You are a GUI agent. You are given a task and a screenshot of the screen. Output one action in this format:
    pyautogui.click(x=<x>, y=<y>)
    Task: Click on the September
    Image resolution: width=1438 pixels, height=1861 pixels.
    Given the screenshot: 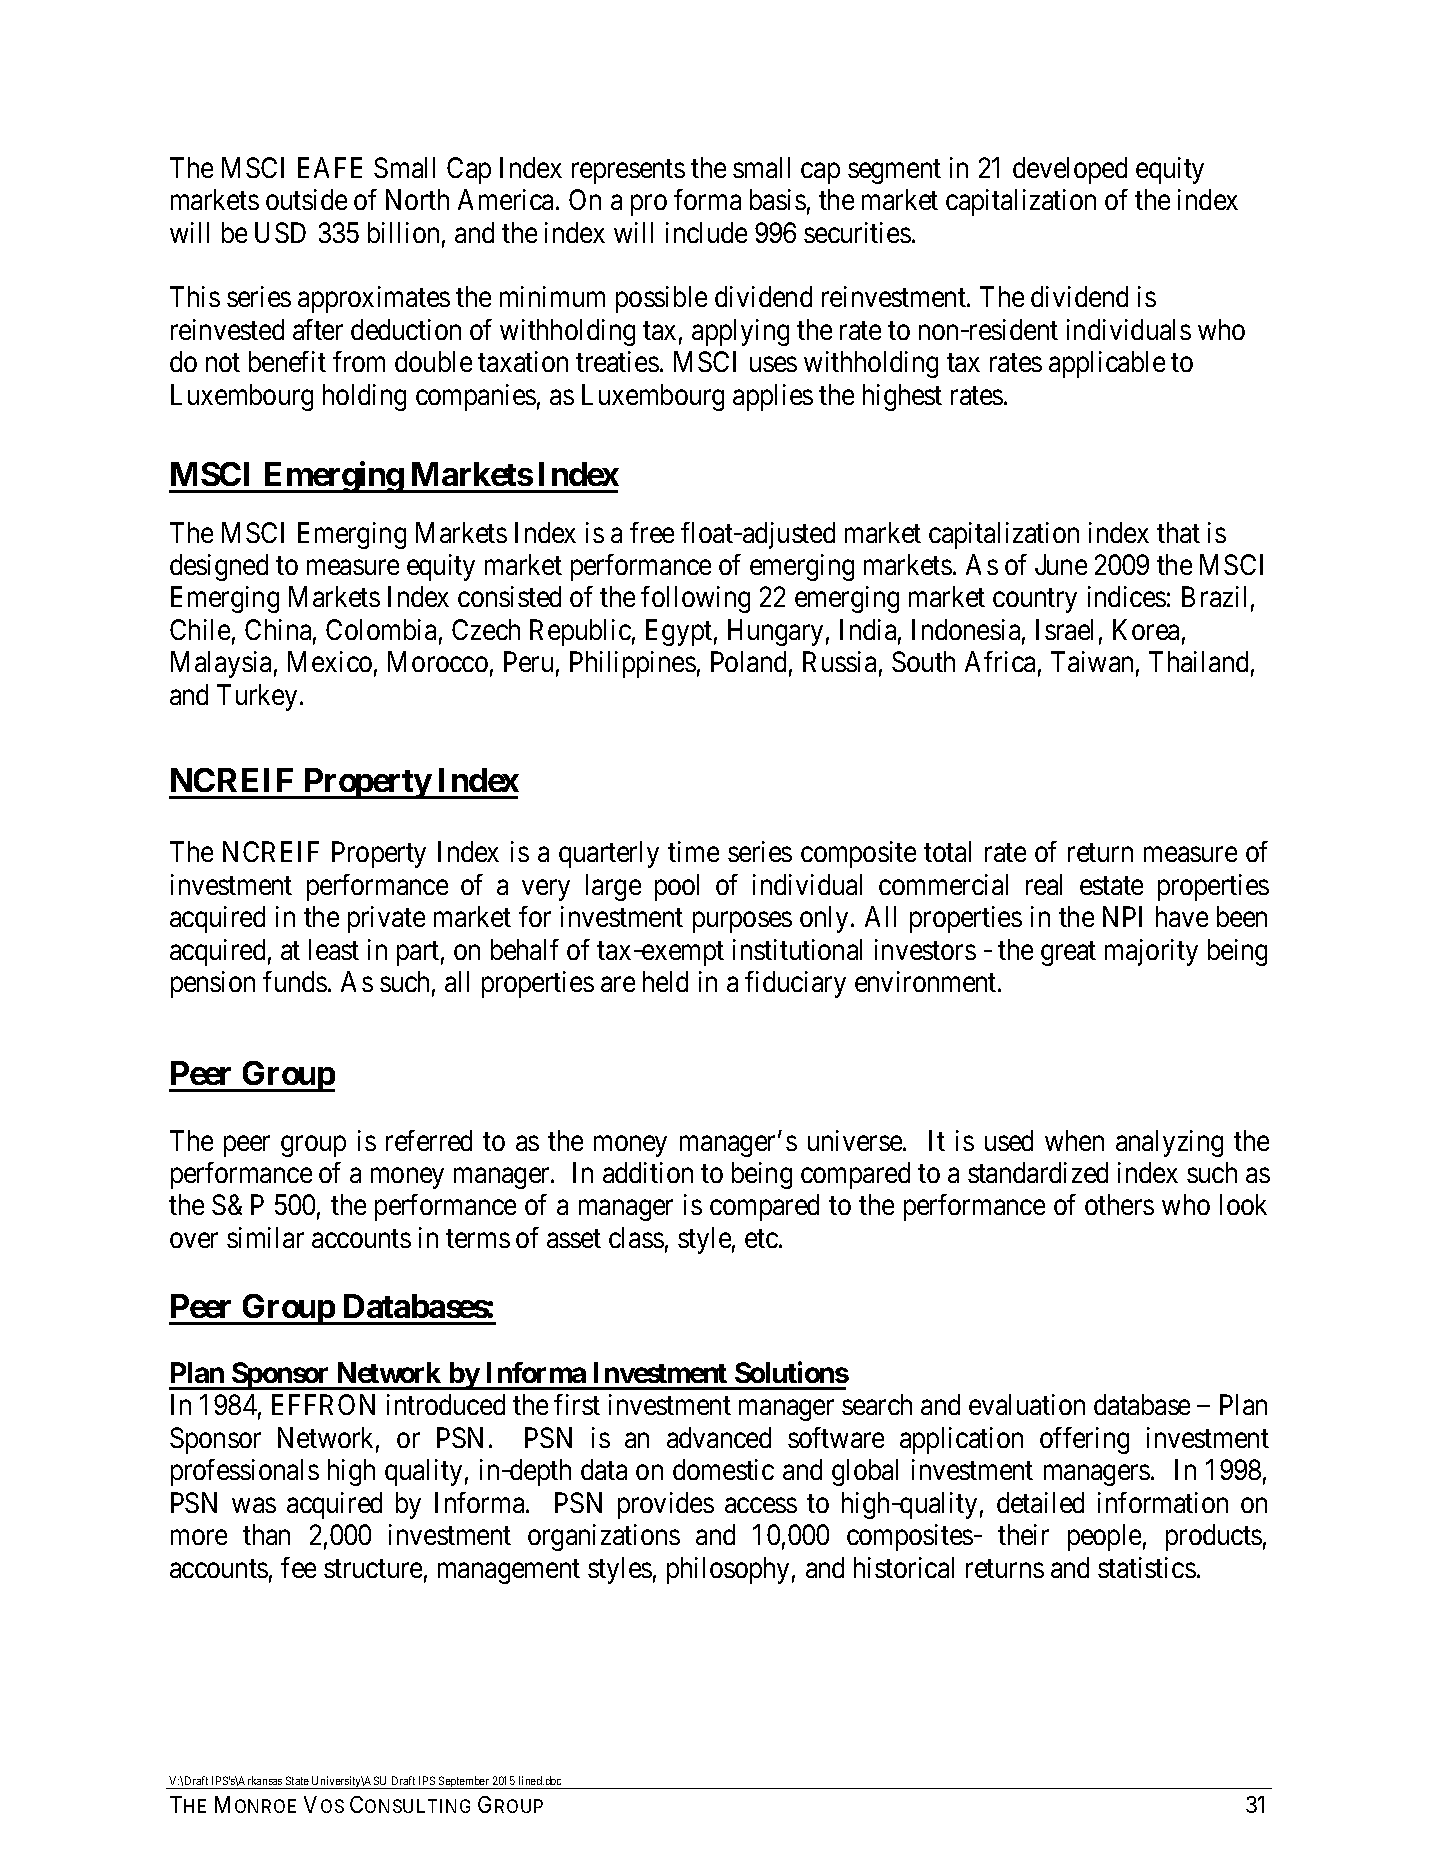 What is the action you would take?
    pyautogui.click(x=464, y=1782)
